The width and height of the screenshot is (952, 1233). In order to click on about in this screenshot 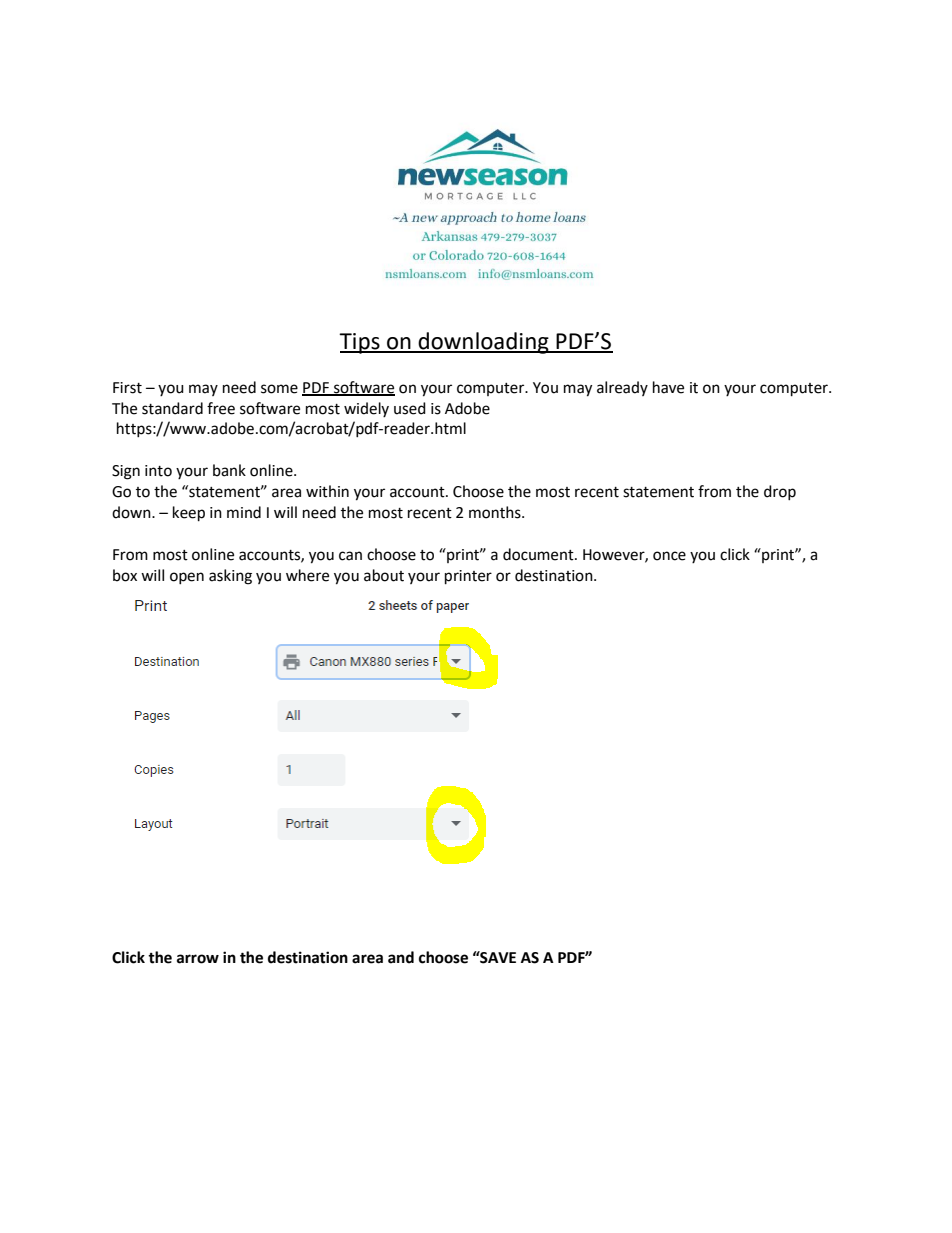, I will do `click(384, 575)`.
